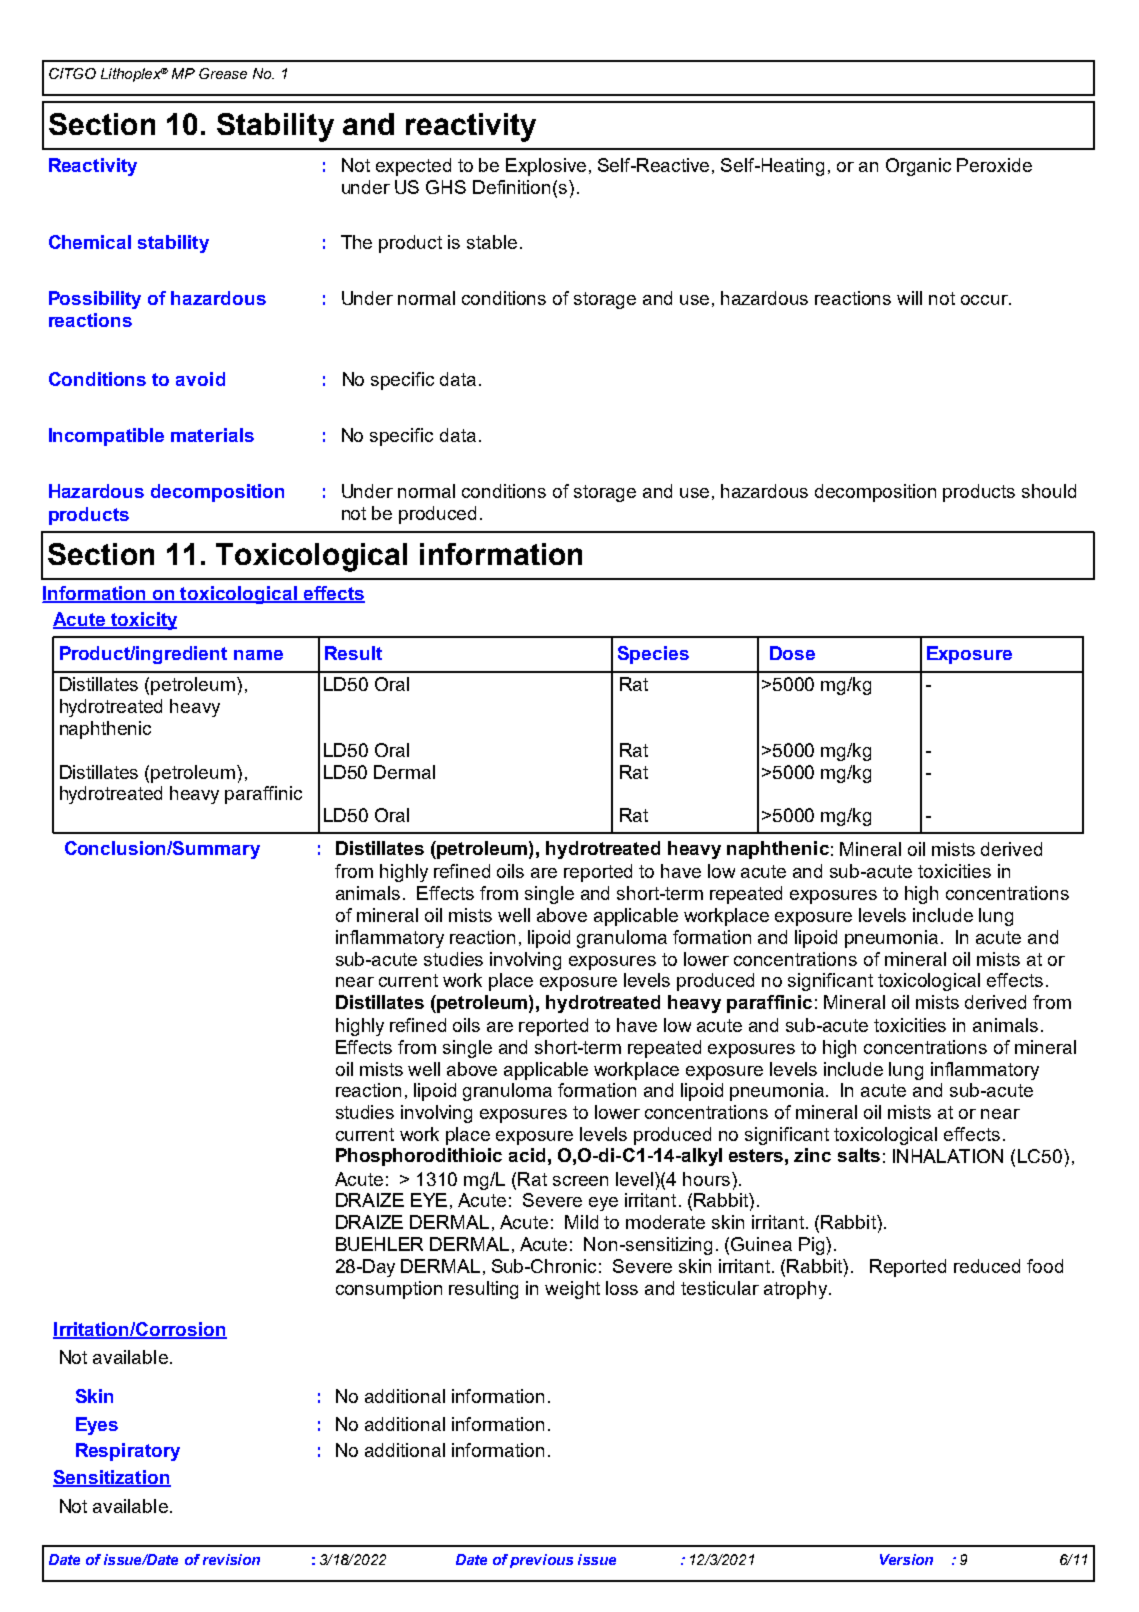 This image has width=1139, height=1612. I want to click on Species, so click(653, 655).
